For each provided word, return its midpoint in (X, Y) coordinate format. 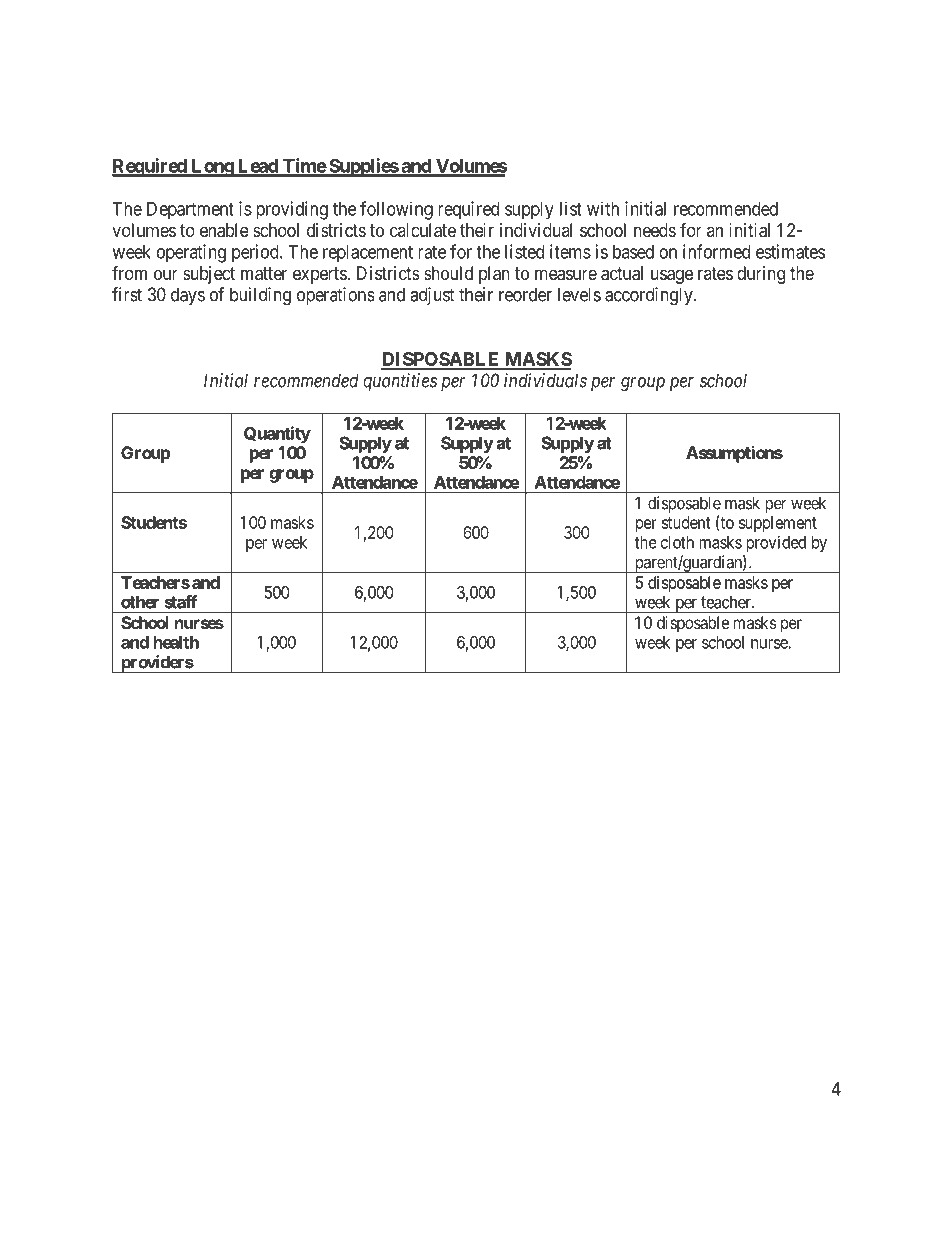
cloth (677, 542)
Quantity (277, 434)
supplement (778, 524)
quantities (400, 382)
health (176, 642)
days (188, 296)
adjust (432, 296)
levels (579, 294)
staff (181, 602)
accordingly (650, 296)
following (396, 210)
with (603, 208)
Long (212, 168)
